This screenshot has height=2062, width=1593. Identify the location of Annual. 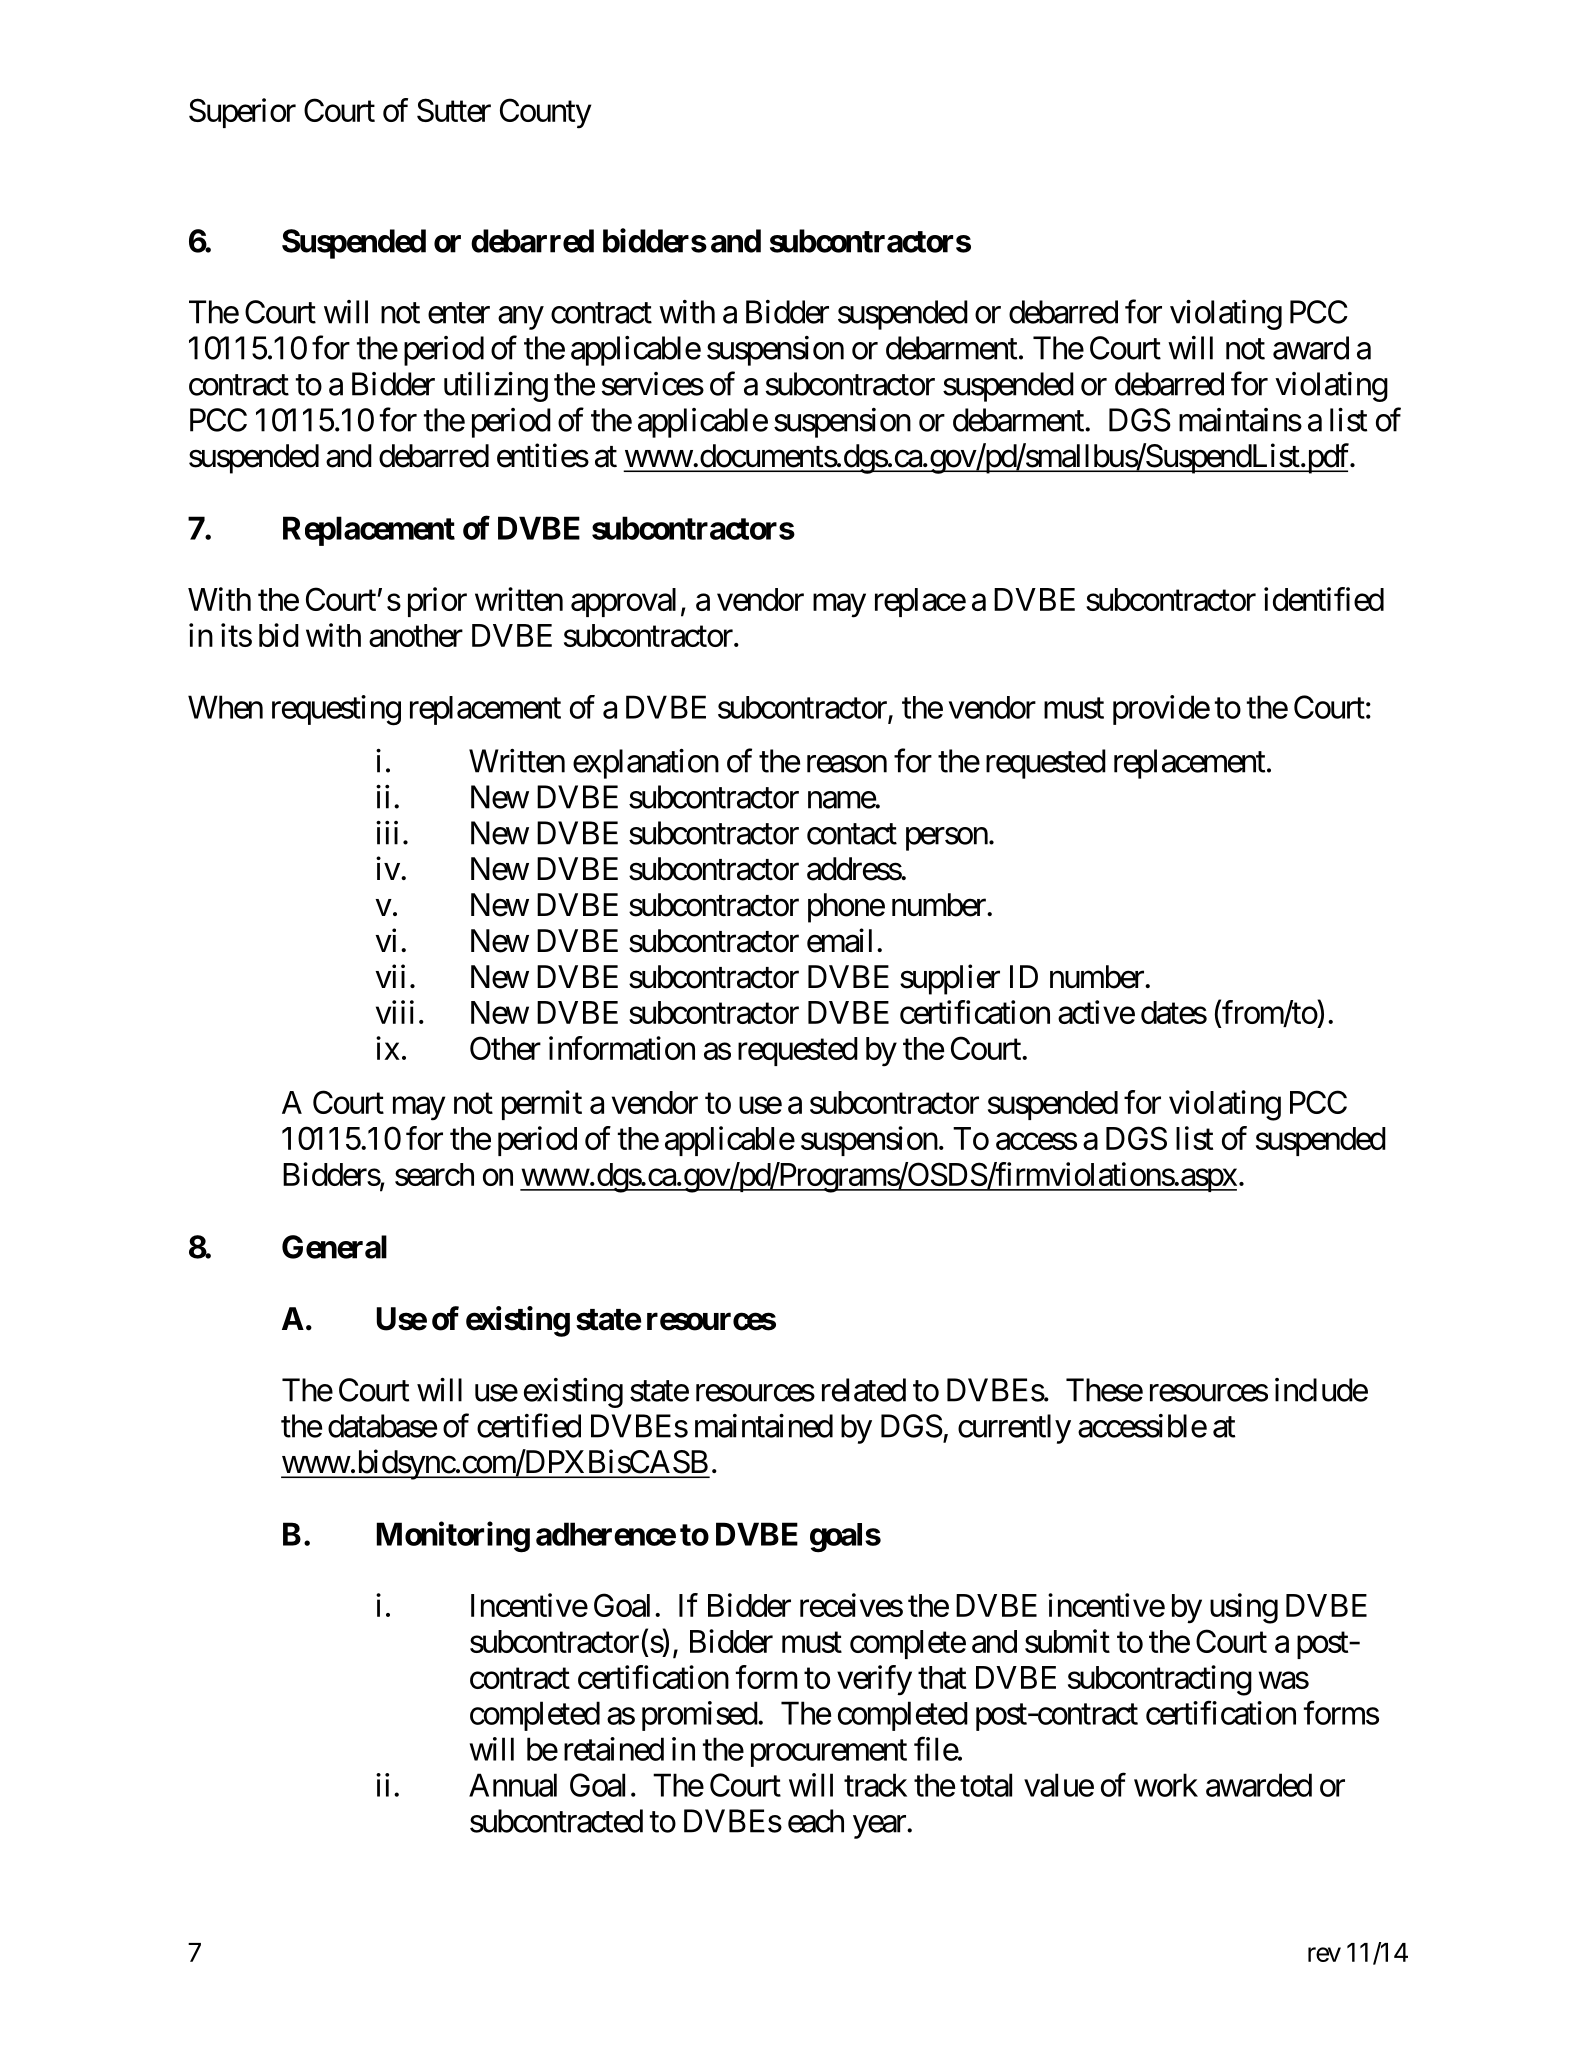
(513, 1785).
